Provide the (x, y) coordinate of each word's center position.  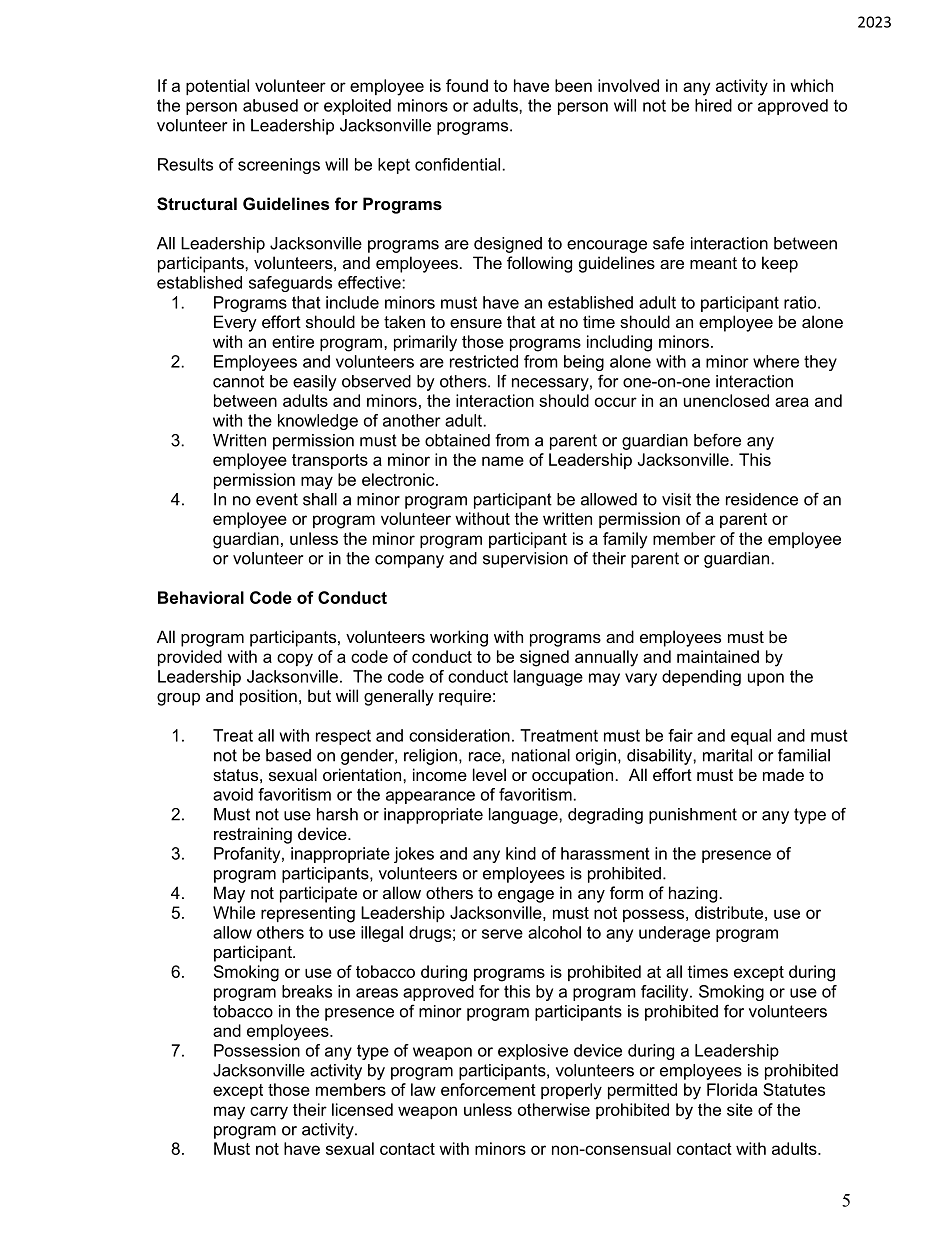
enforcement (488, 1089)
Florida (732, 1089)
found (467, 85)
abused (270, 105)
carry (269, 1113)
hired (713, 105)
